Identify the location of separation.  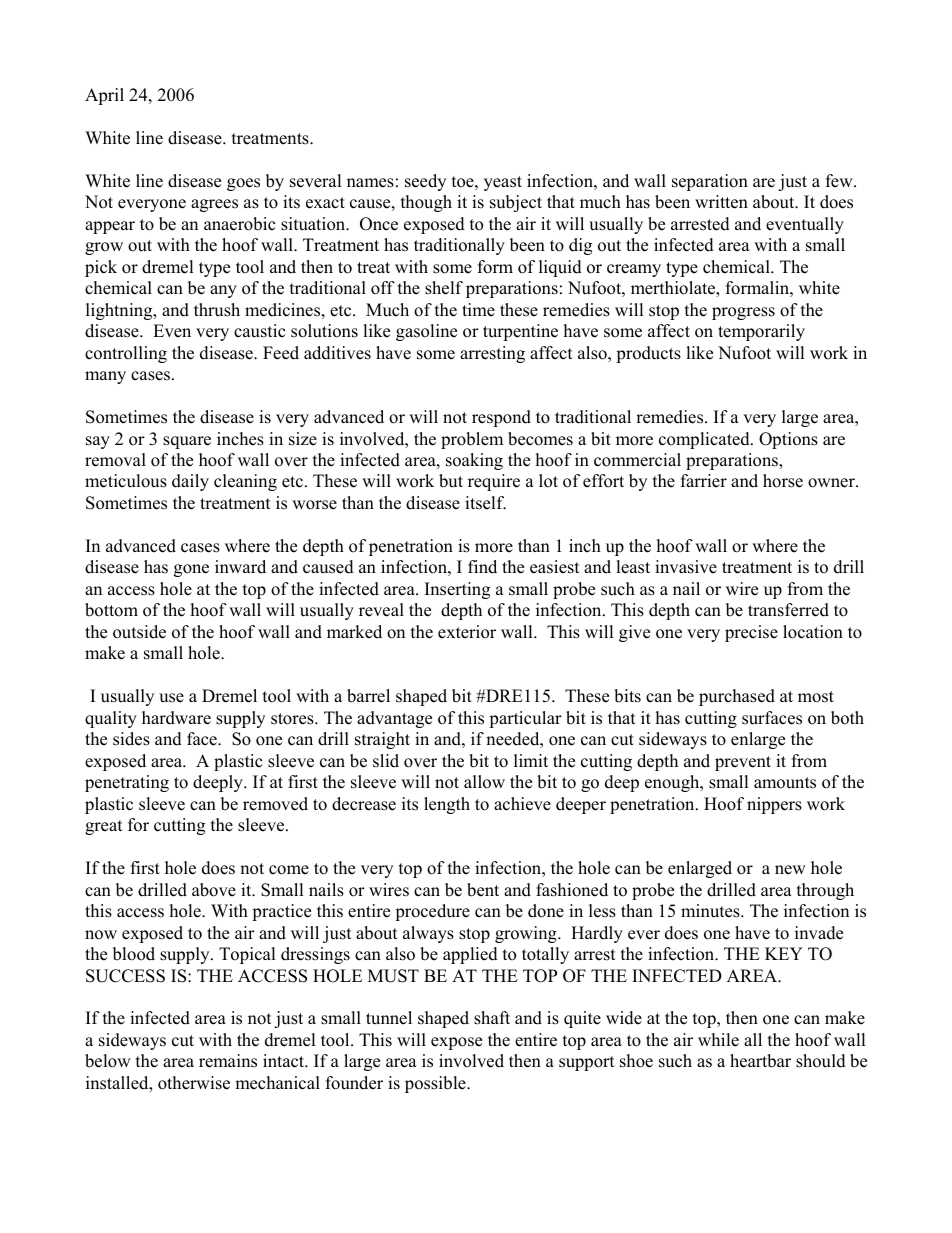
(710, 182).
